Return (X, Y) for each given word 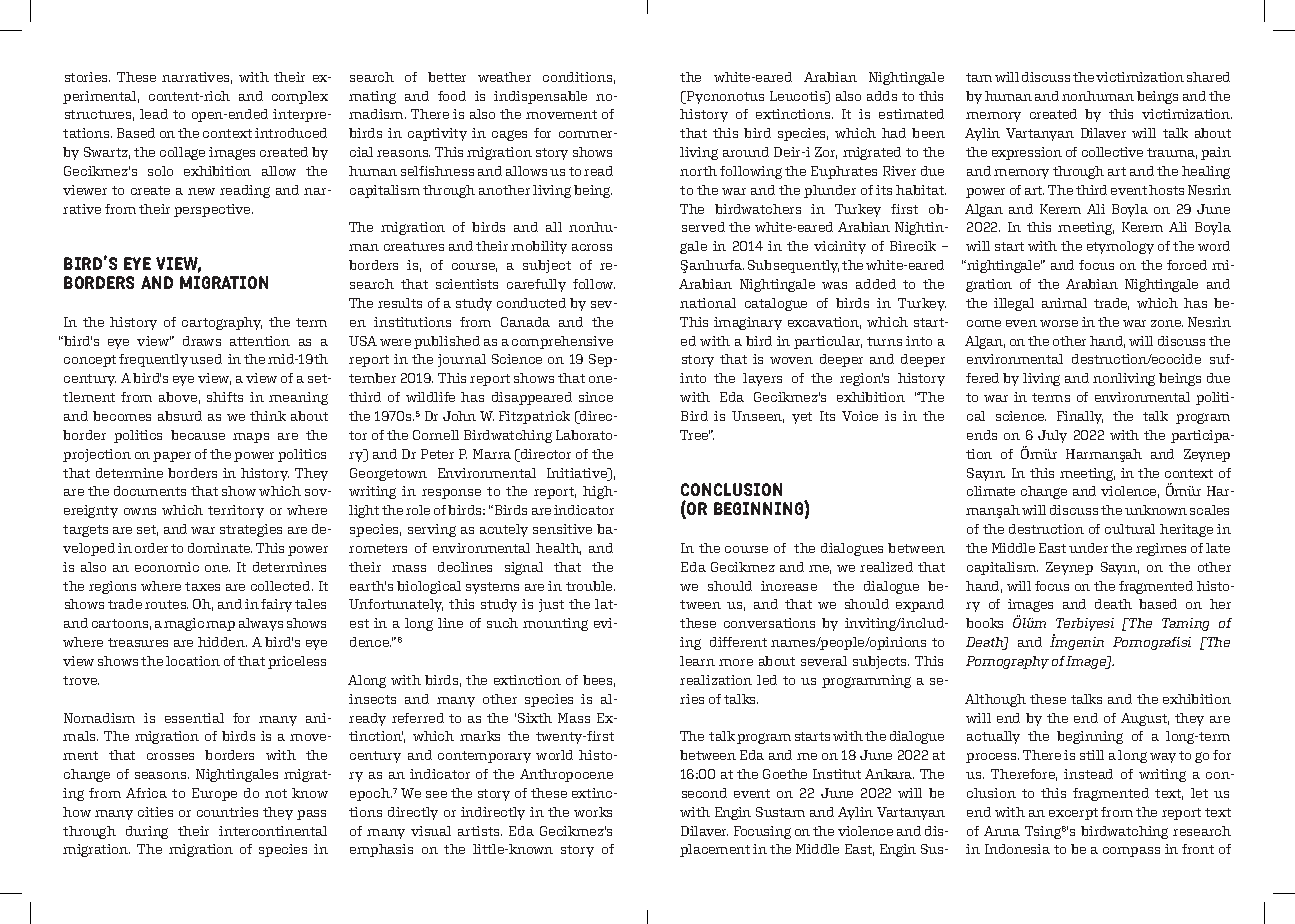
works (593, 812)
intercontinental (273, 831)
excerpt (1073, 814)
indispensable (540, 97)
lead (154, 114)
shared (1208, 77)
